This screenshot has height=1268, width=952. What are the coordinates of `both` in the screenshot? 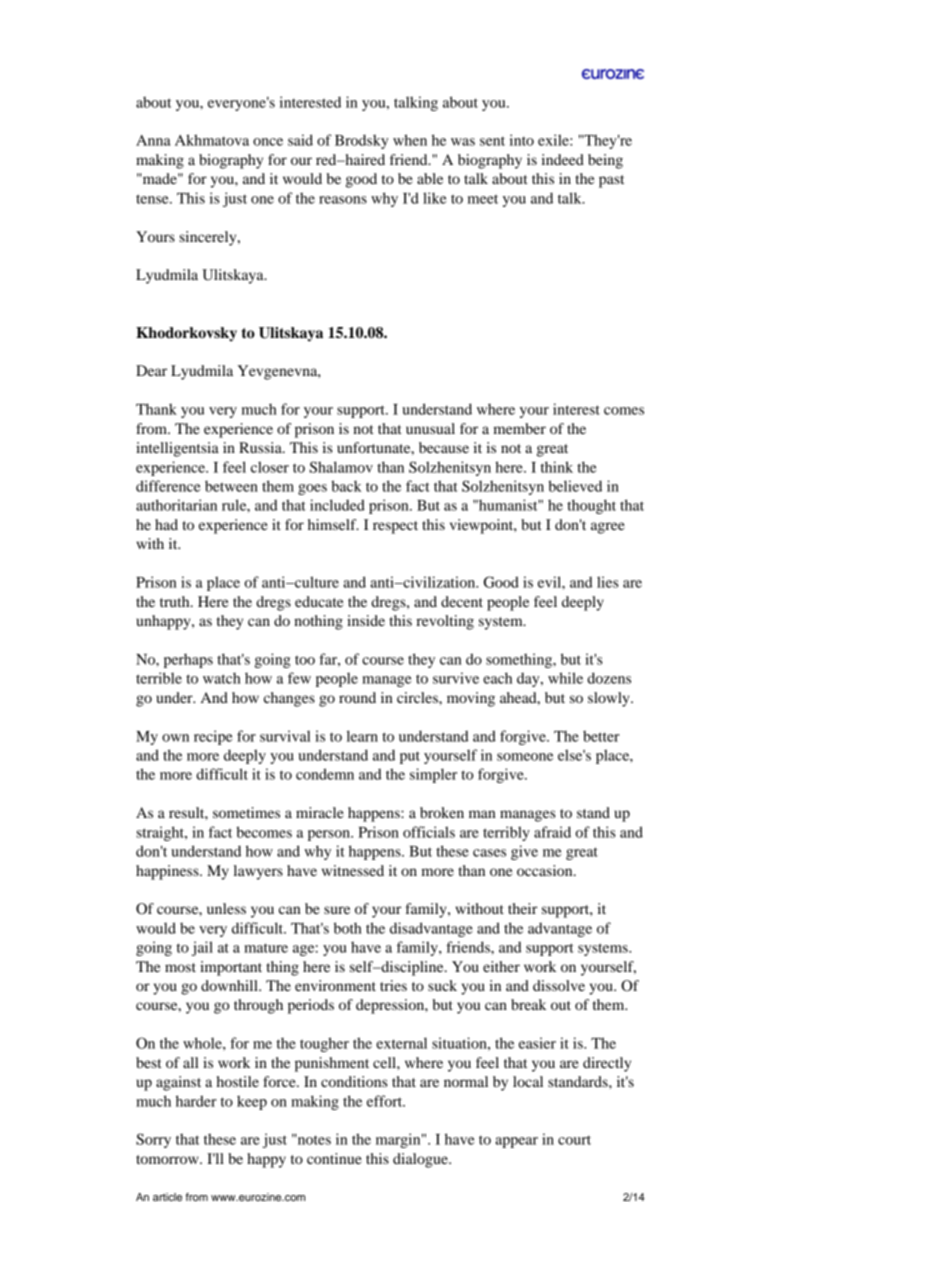 It's located at (348, 928).
